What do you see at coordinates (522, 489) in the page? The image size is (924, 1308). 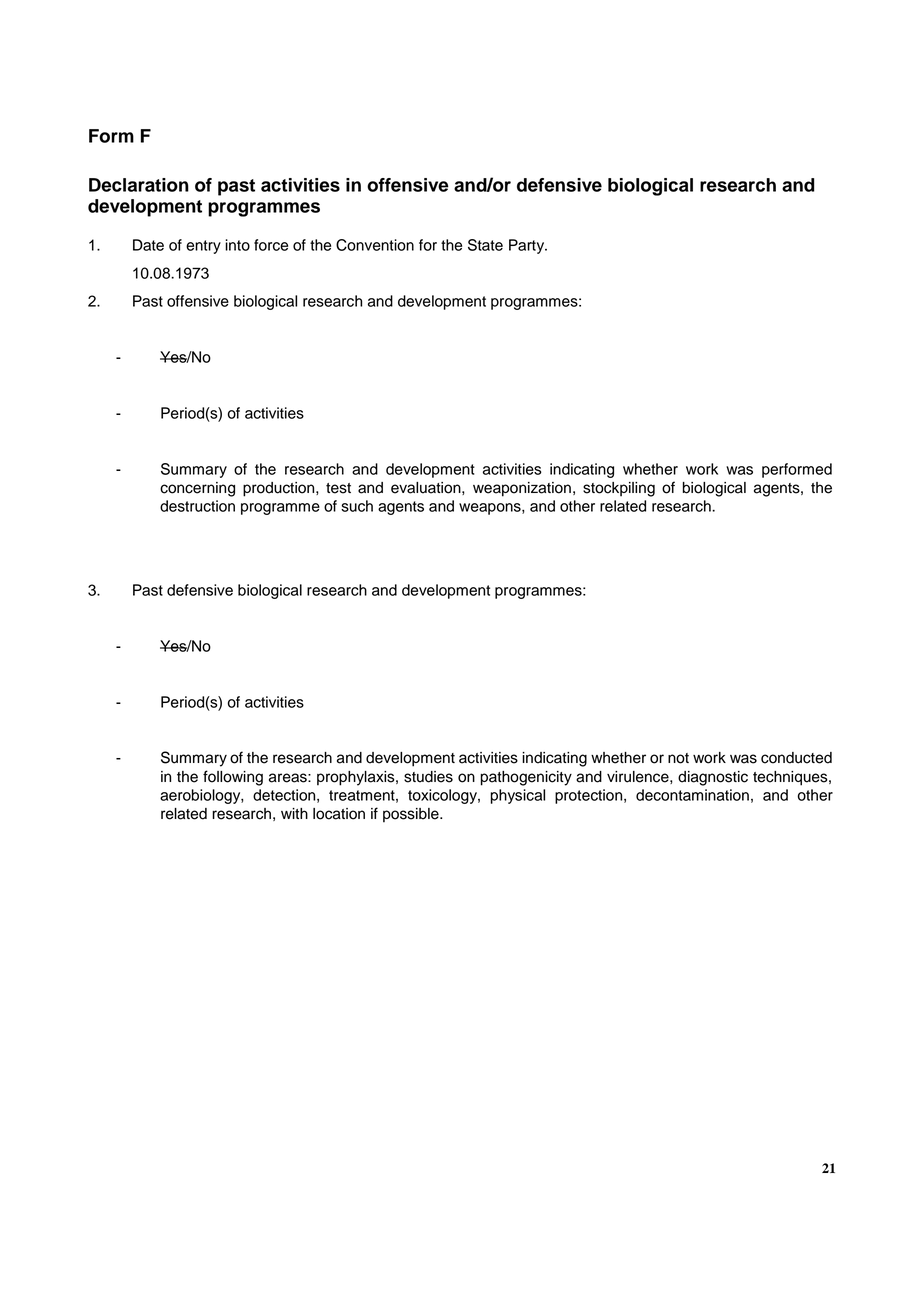 I see `weaponization` at bounding box center [522, 489].
